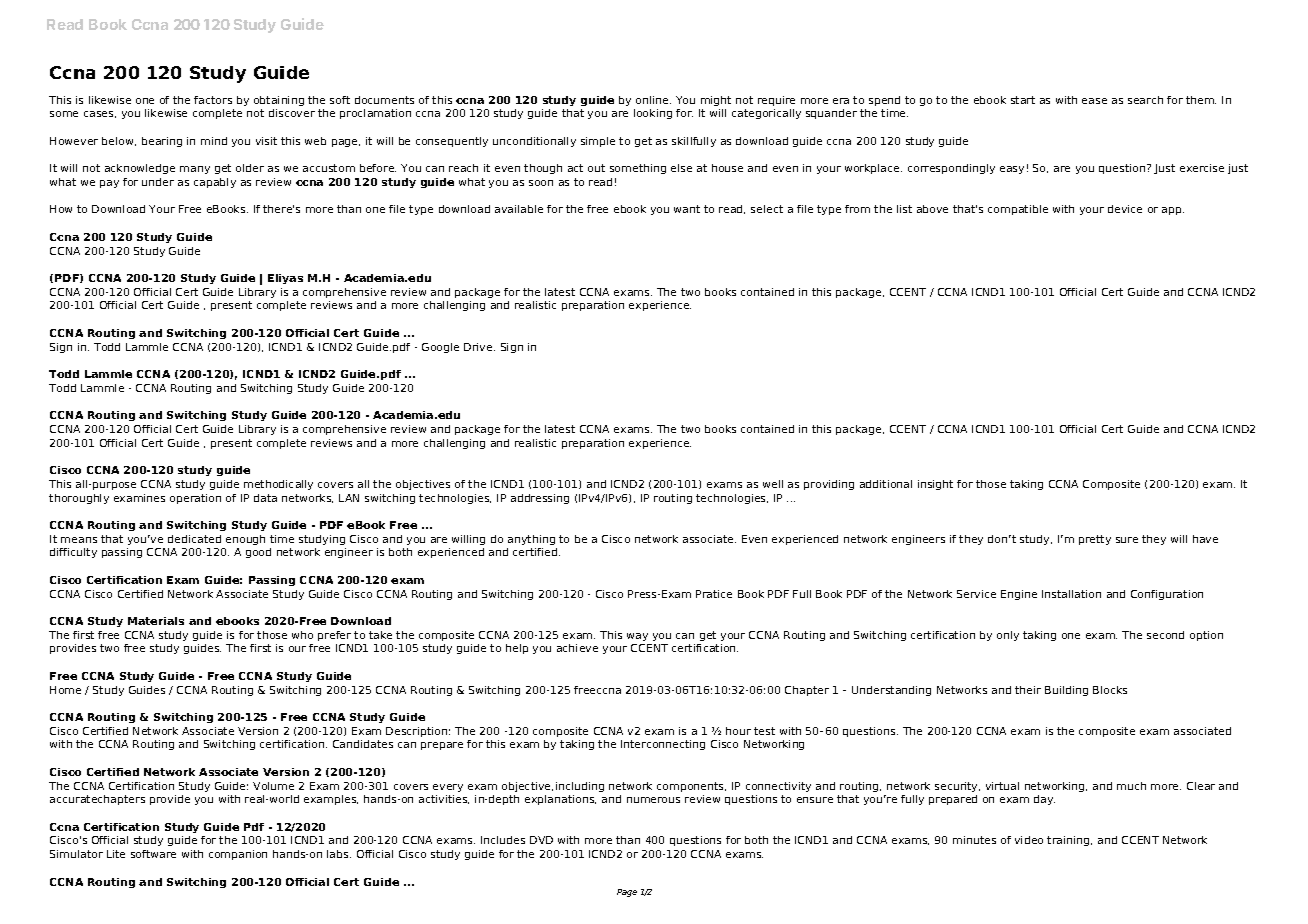  I want to click on companion, so click(238, 855).
